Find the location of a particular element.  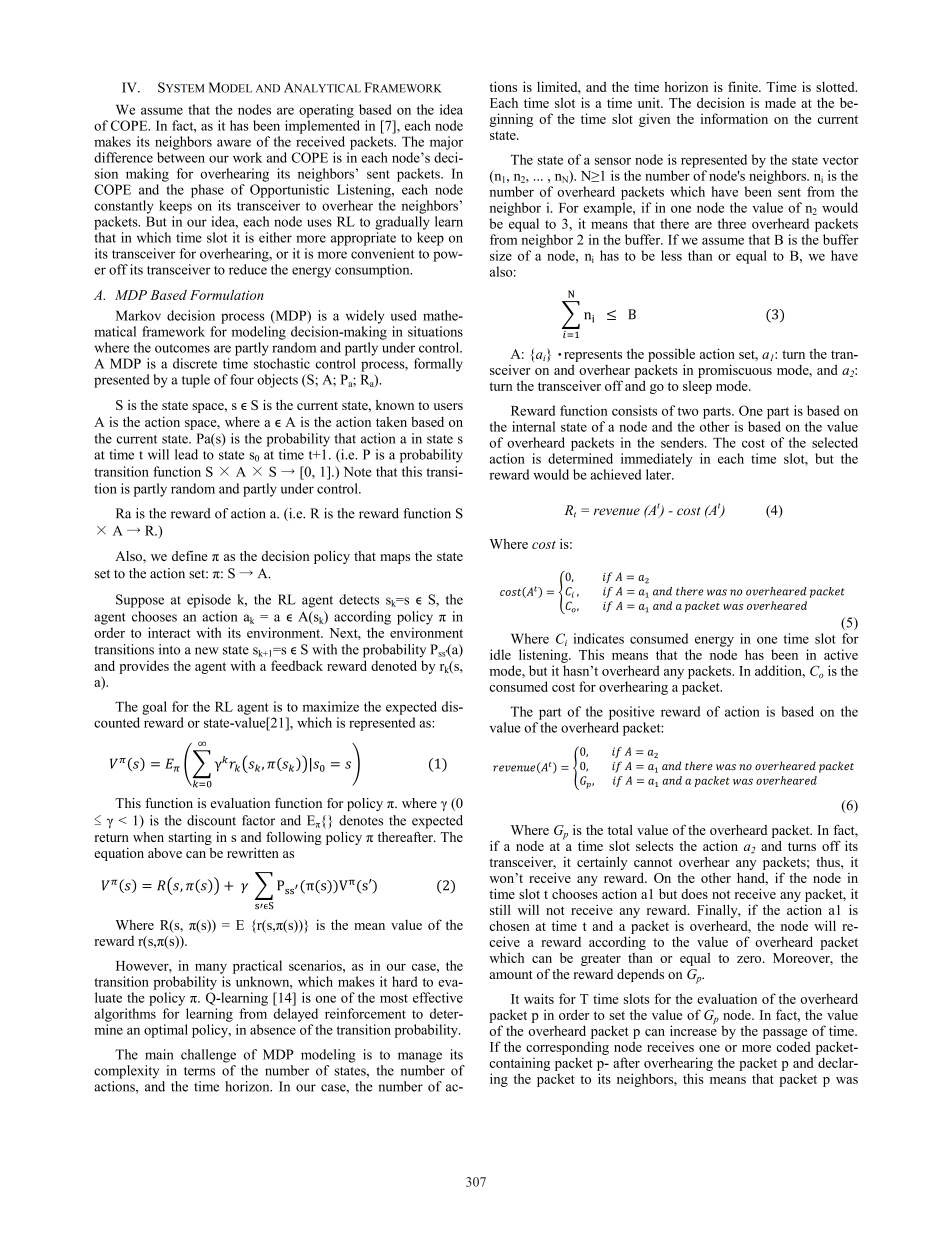

ginning is located at coordinates (511, 120).
